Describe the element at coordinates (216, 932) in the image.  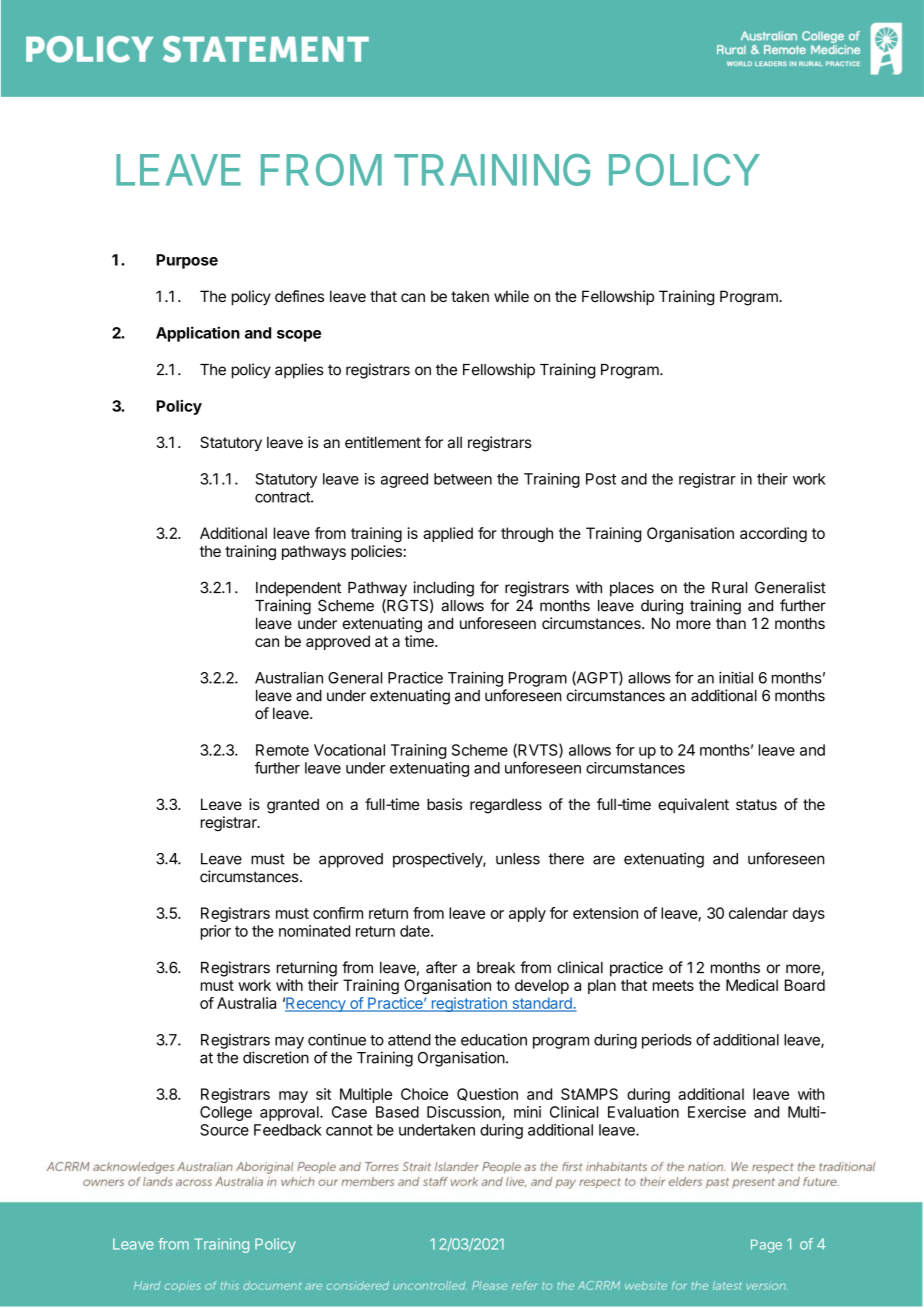
I see `prior` at that location.
